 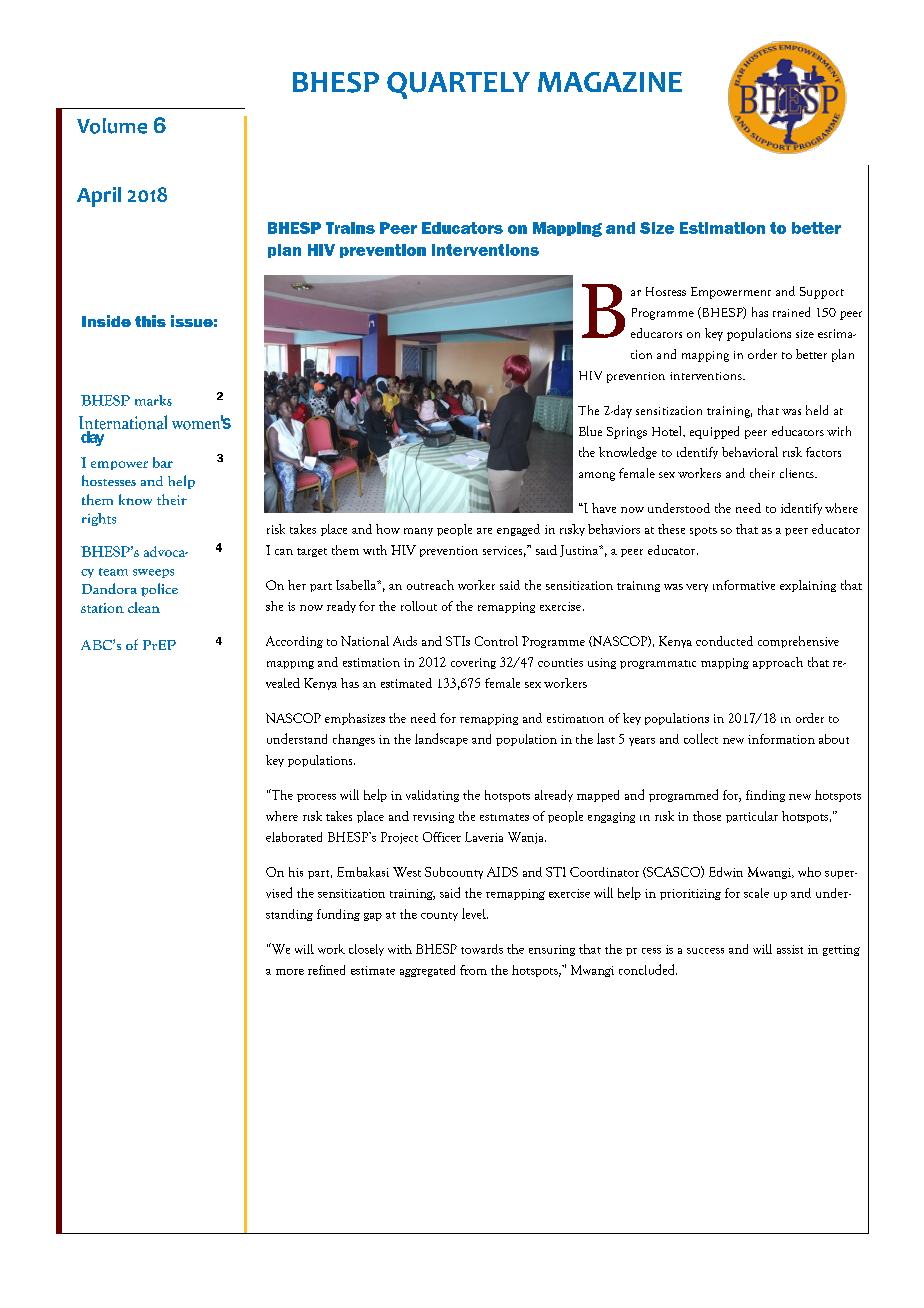 I want to click on Blue, so click(x=590, y=431).
